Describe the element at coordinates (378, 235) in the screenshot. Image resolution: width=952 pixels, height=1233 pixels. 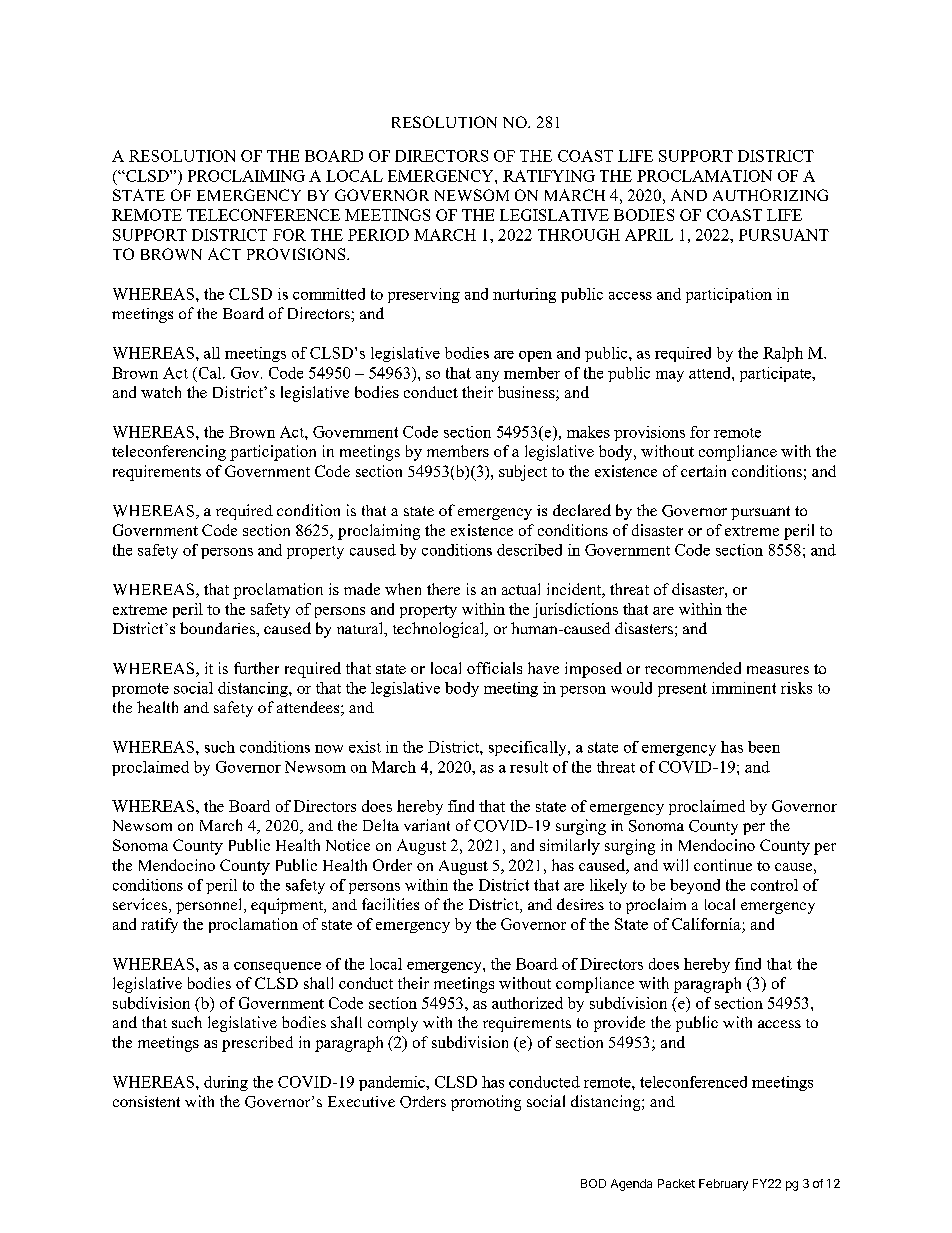
I see `PERIOD` at that location.
